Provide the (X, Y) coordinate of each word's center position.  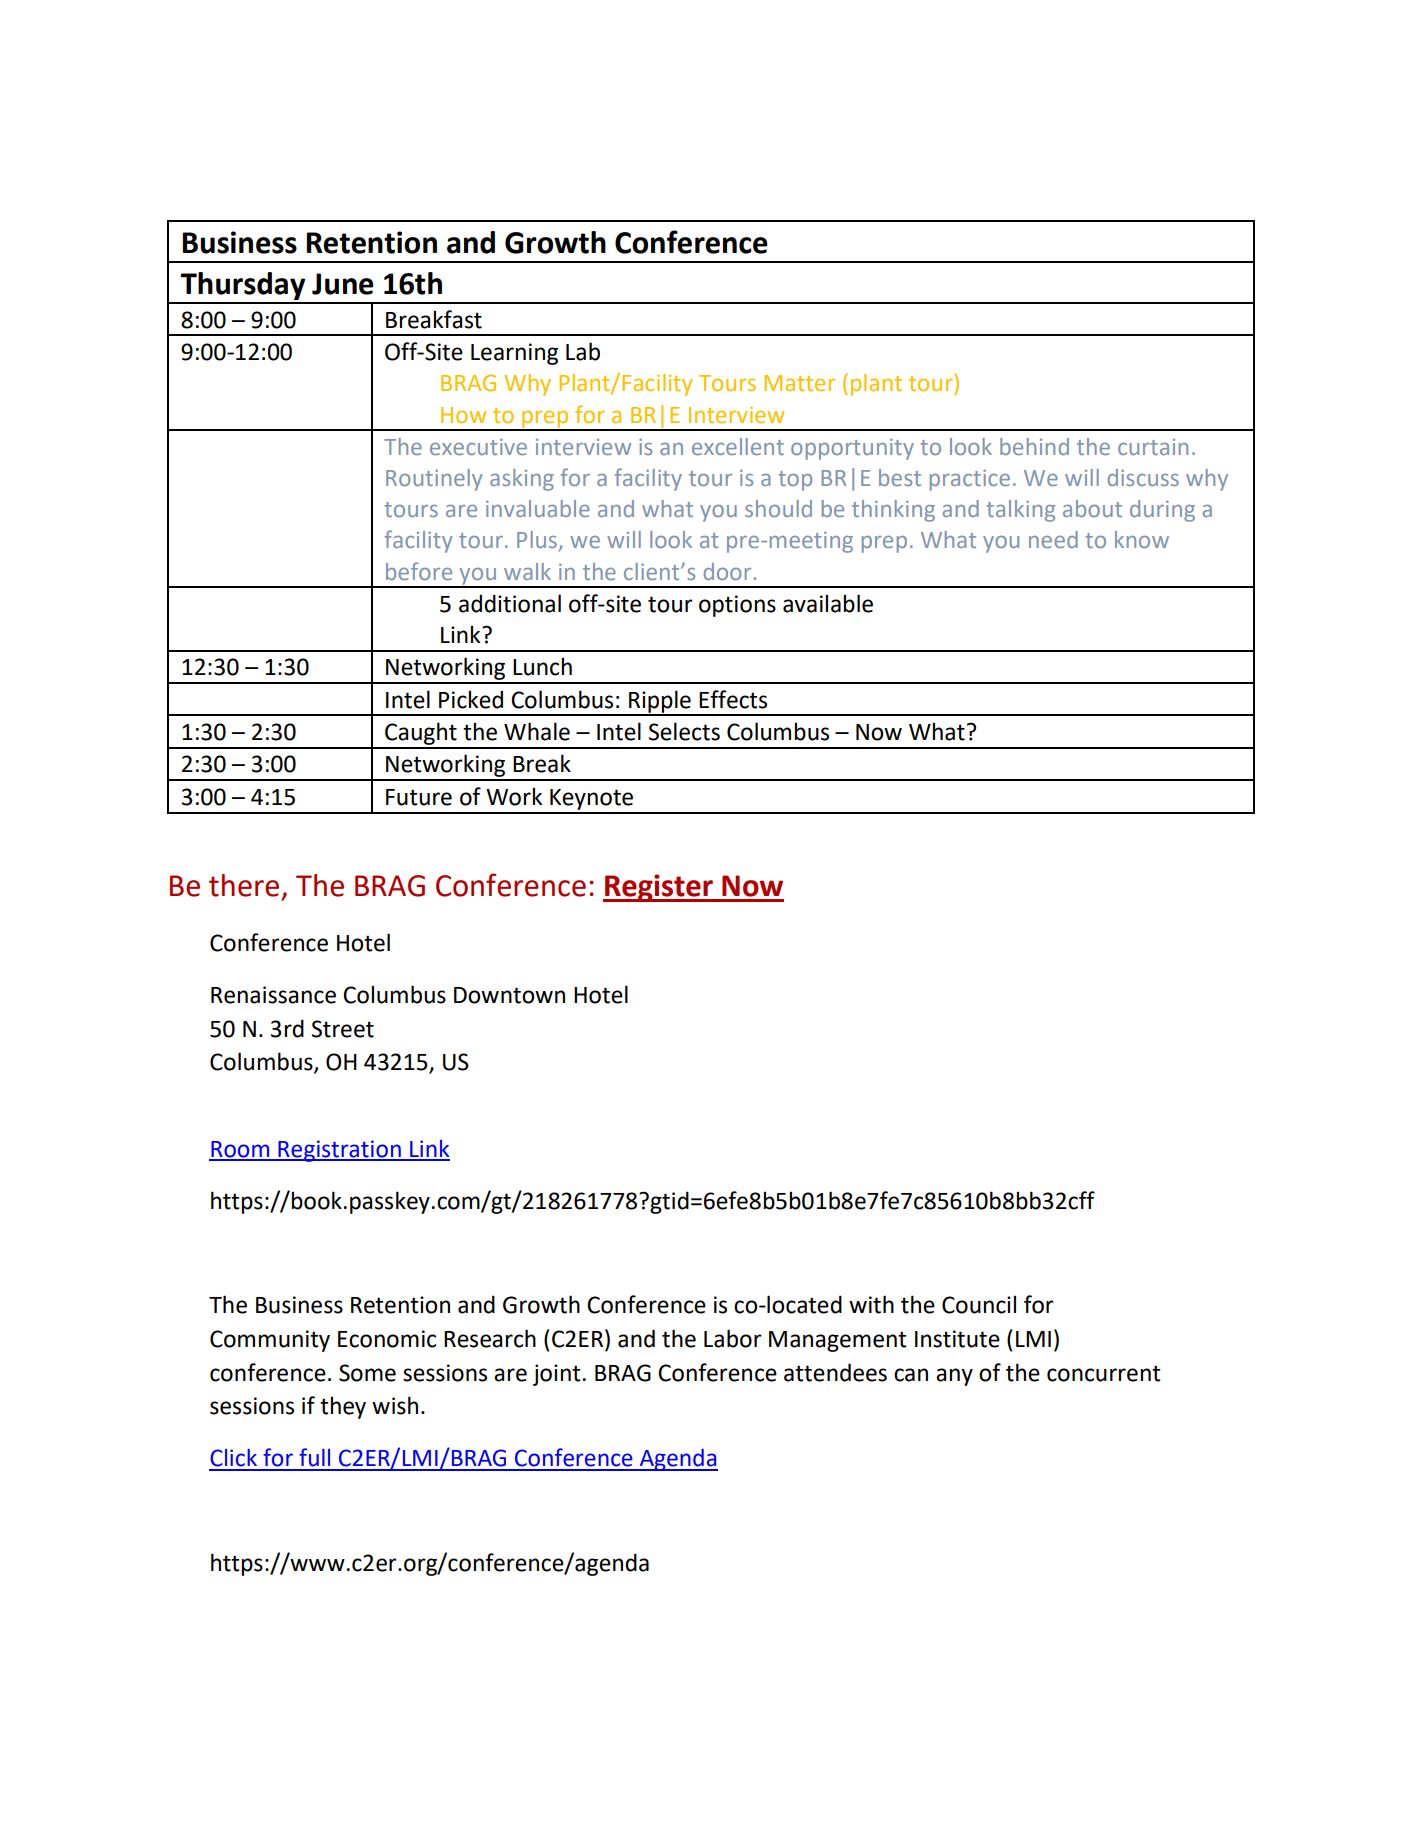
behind (1034, 446)
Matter (799, 383)
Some (367, 1373)
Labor (733, 1338)
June (343, 284)
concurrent (1103, 1373)
